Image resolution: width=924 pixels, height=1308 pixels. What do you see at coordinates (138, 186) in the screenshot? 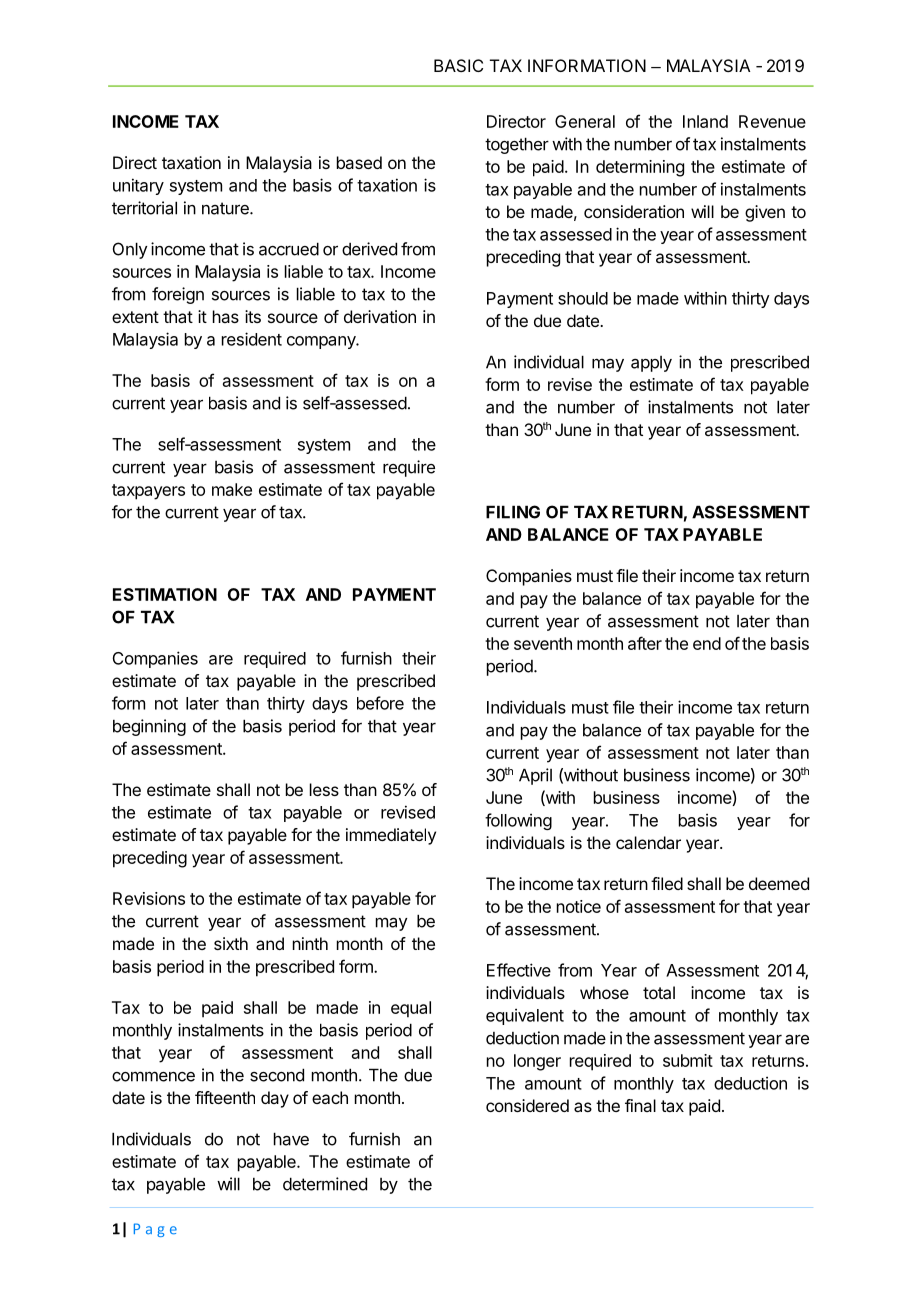
I see `unitary` at bounding box center [138, 186].
